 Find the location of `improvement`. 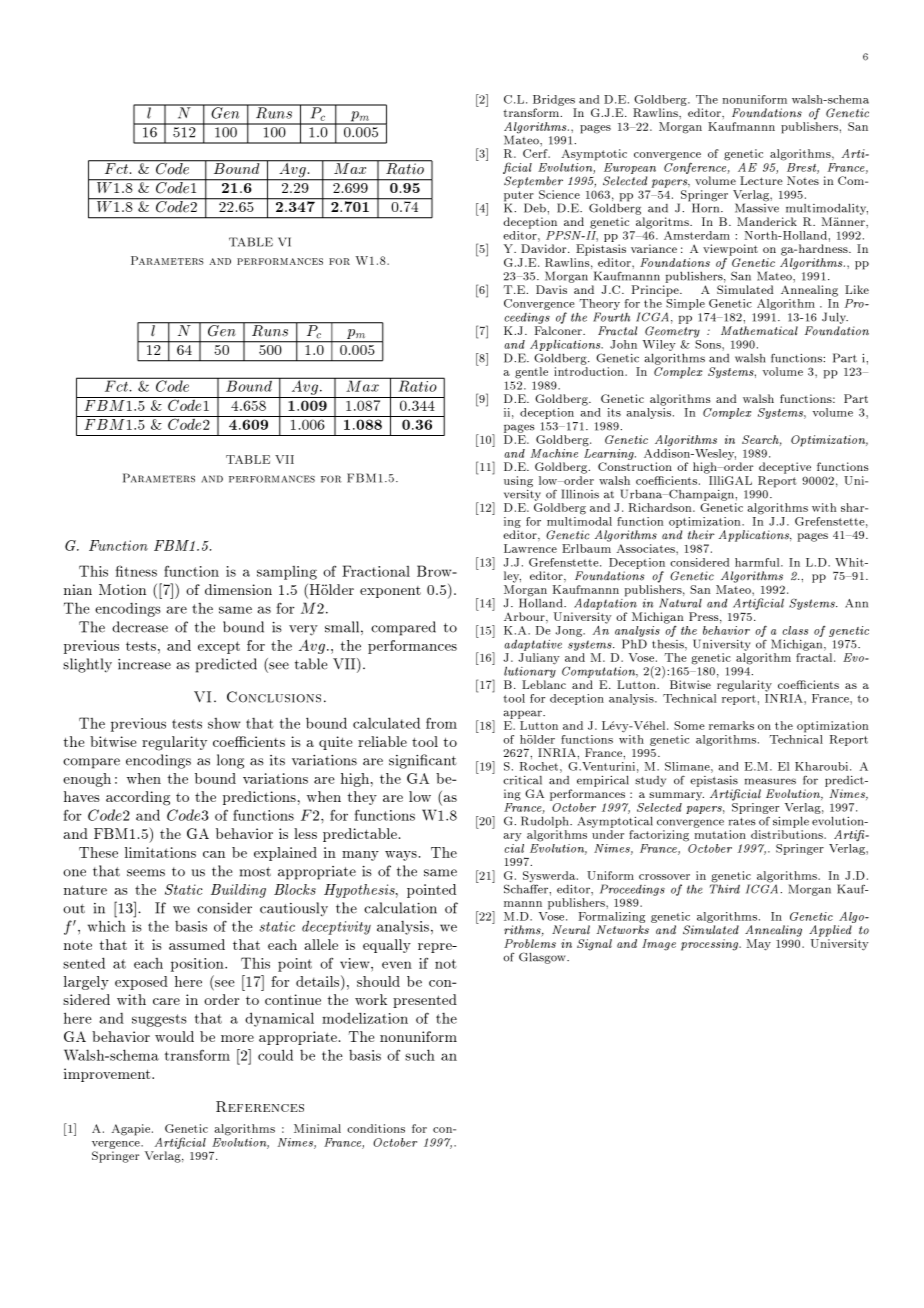

improvement is located at coordinates (108, 1075).
